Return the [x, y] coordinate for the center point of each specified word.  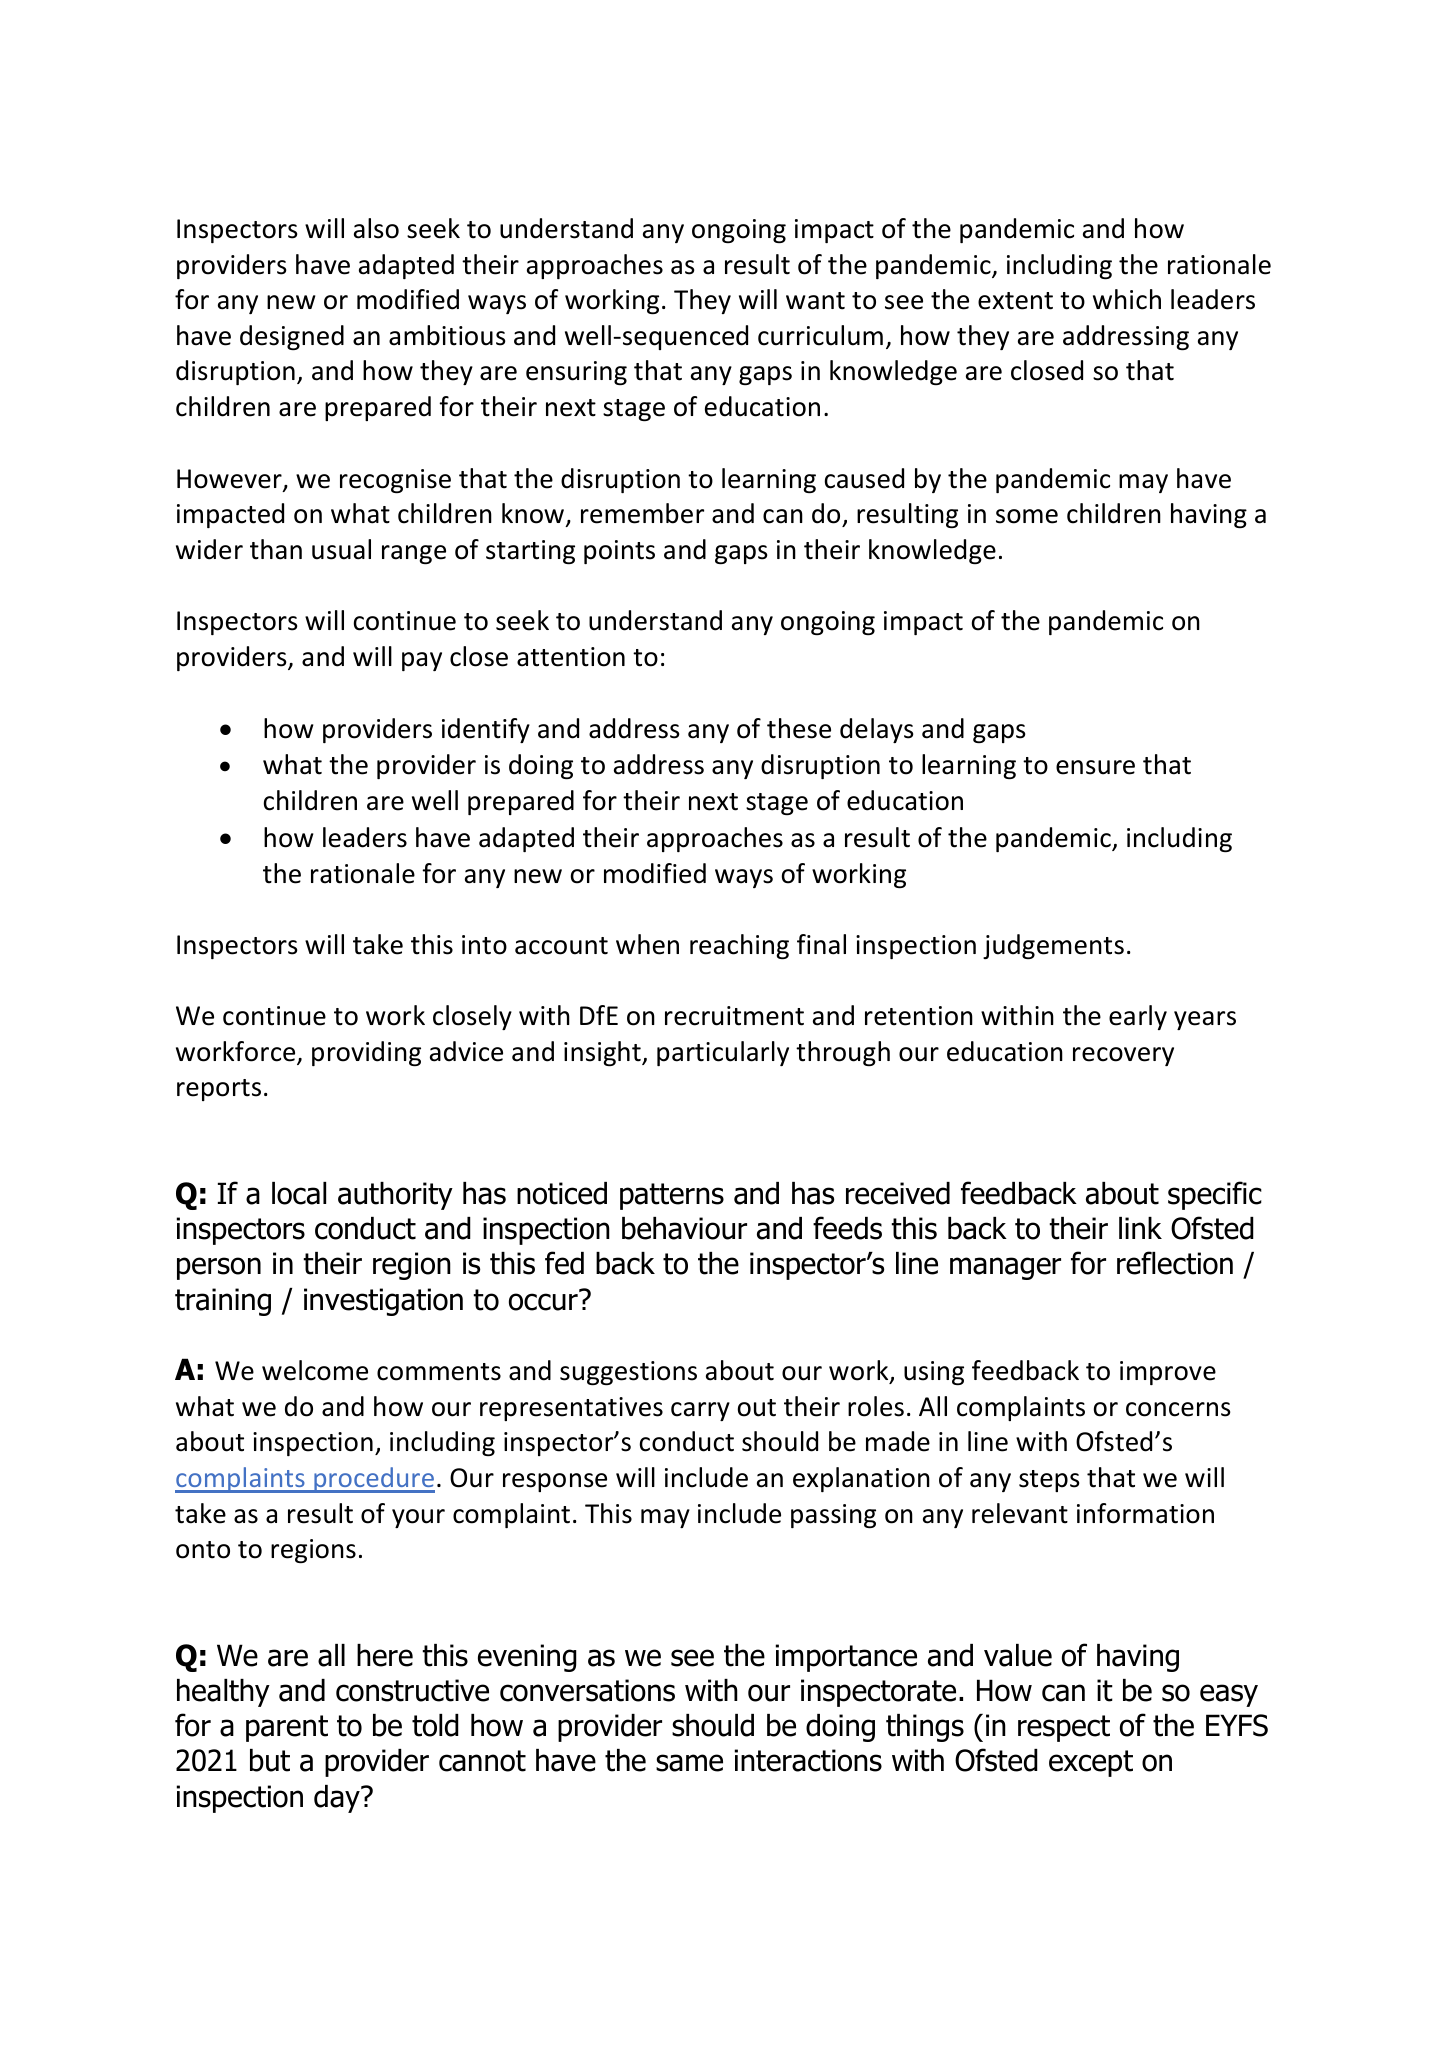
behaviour [684, 1228]
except [1091, 1763]
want [815, 301]
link [1140, 1228]
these [799, 728]
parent [287, 1728]
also [376, 228]
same [689, 1763]
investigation [383, 1302]
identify [486, 730]
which [1127, 299]
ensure [1095, 767]
